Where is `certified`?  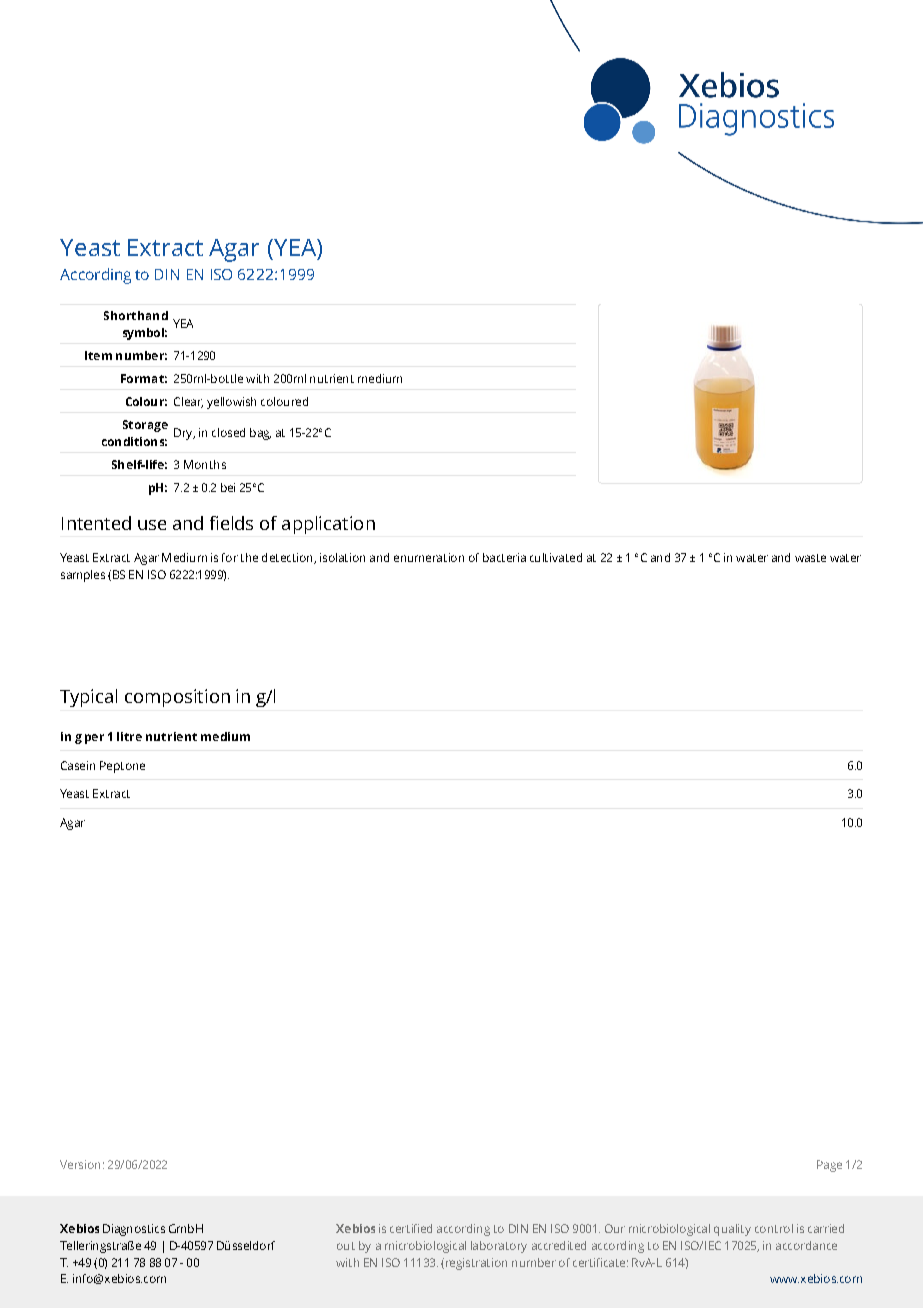
certified is located at coordinates (411, 1228).
